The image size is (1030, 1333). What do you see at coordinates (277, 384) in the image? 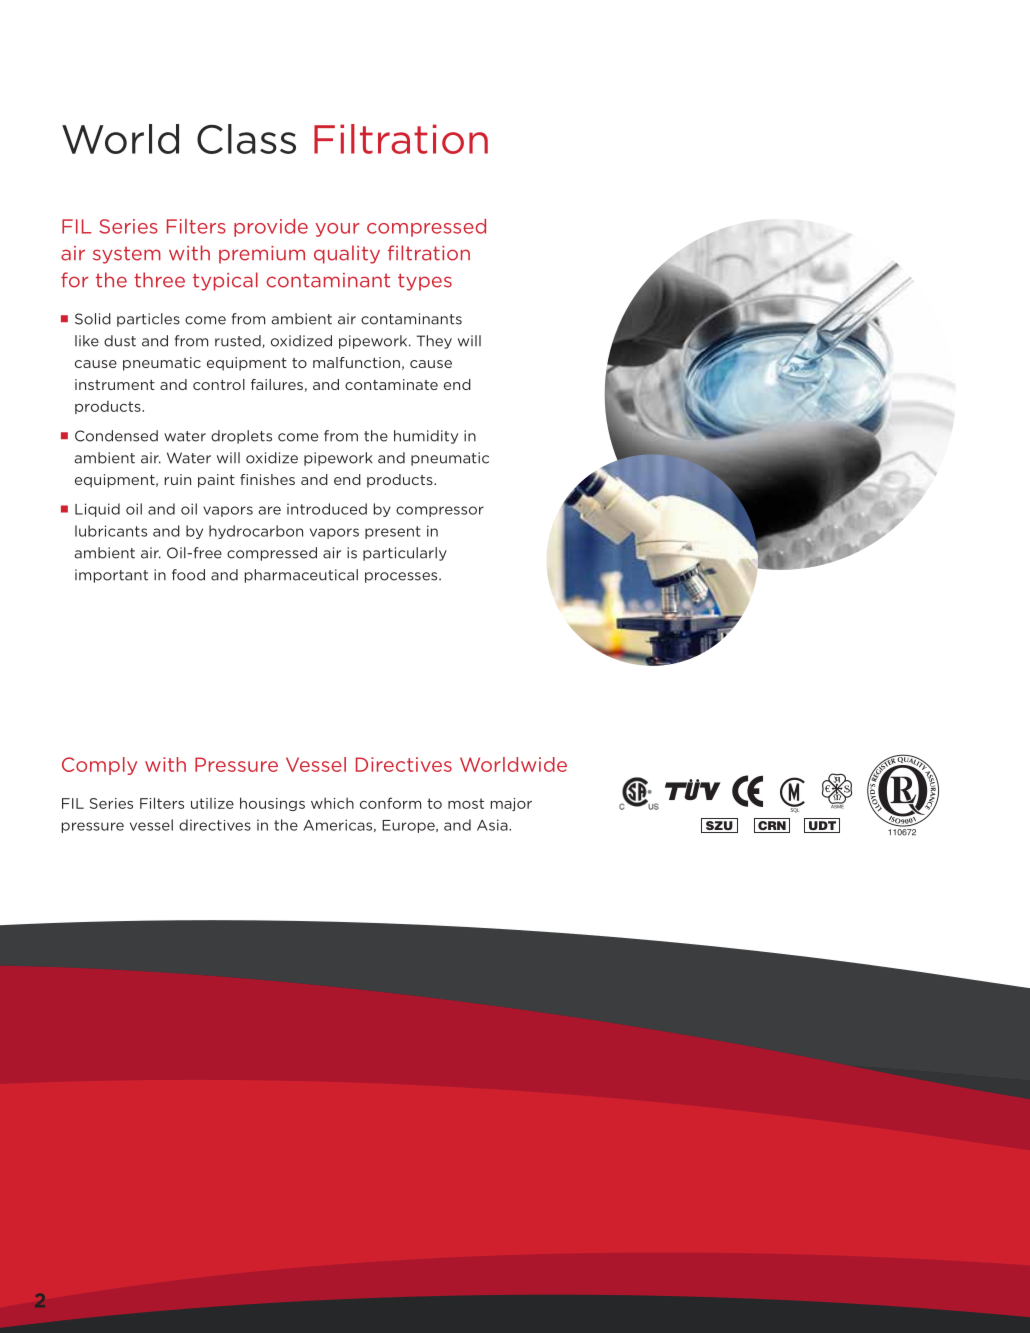
I see `failures` at bounding box center [277, 384].
